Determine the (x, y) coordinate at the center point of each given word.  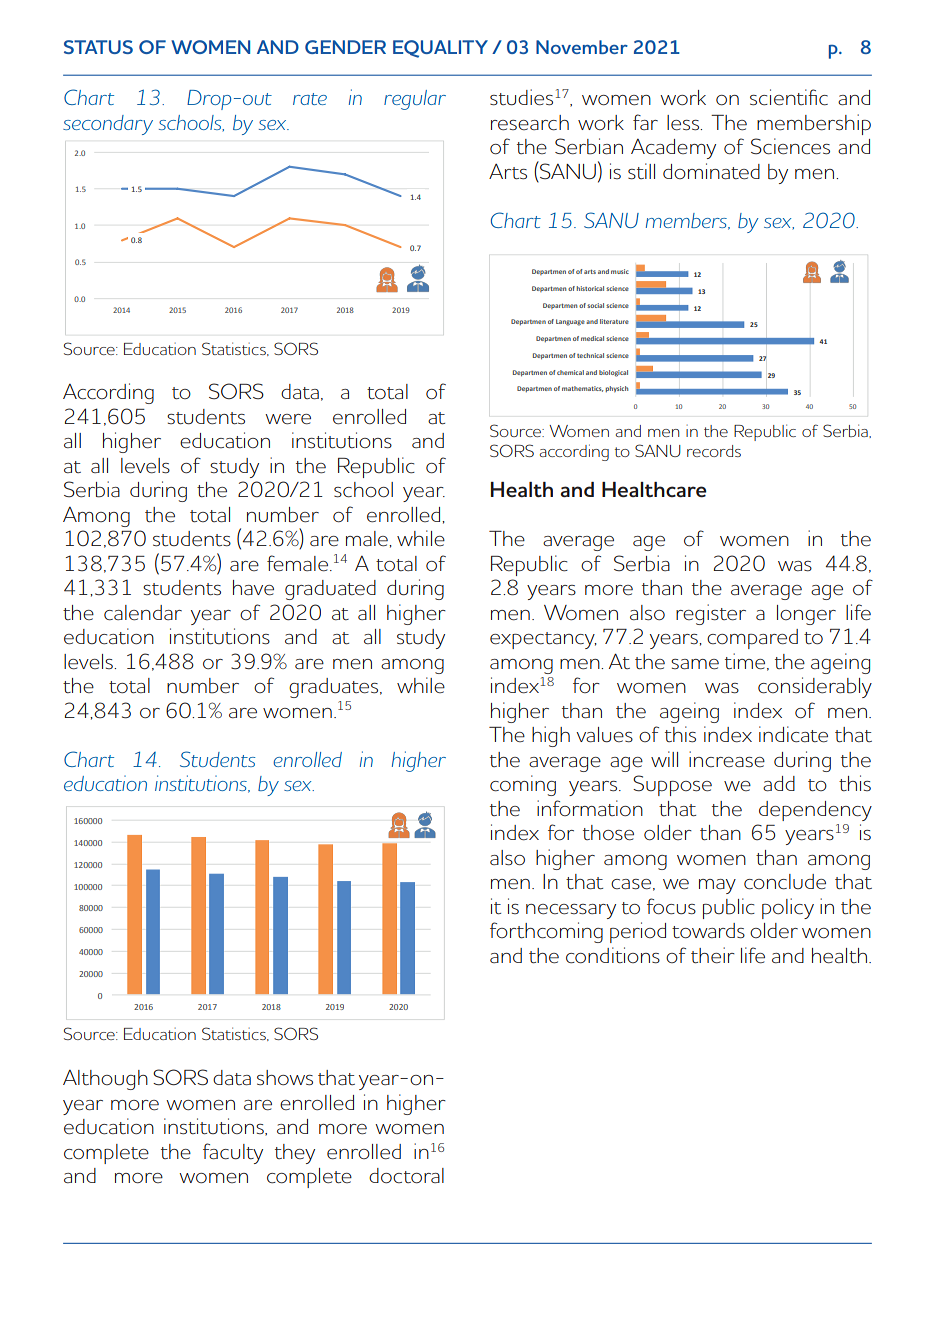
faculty (233, 1153)
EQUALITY (440, 49)
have (253, 588)
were (288, 419)
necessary (571, 911)
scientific (789, 97)
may (717, 886)
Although (105, 1080)
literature (614, 321)
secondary (108, 125)
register (711, 614)
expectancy (543, 640)
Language (570, 322)
